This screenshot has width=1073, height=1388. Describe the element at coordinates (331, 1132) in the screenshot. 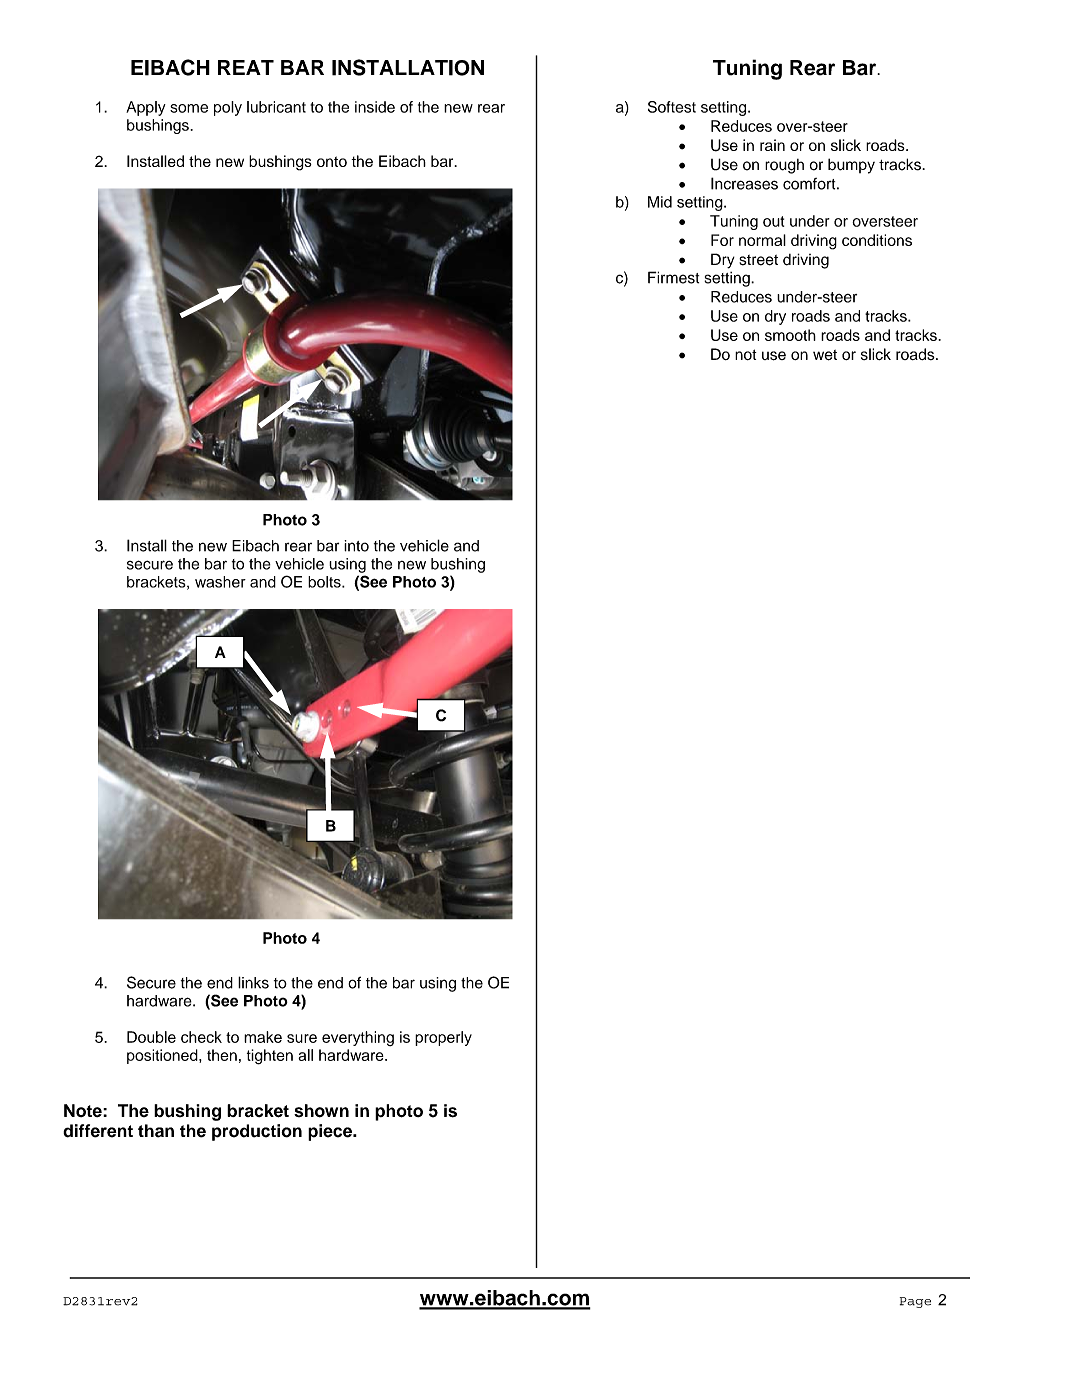

I see `piece` at that location.
